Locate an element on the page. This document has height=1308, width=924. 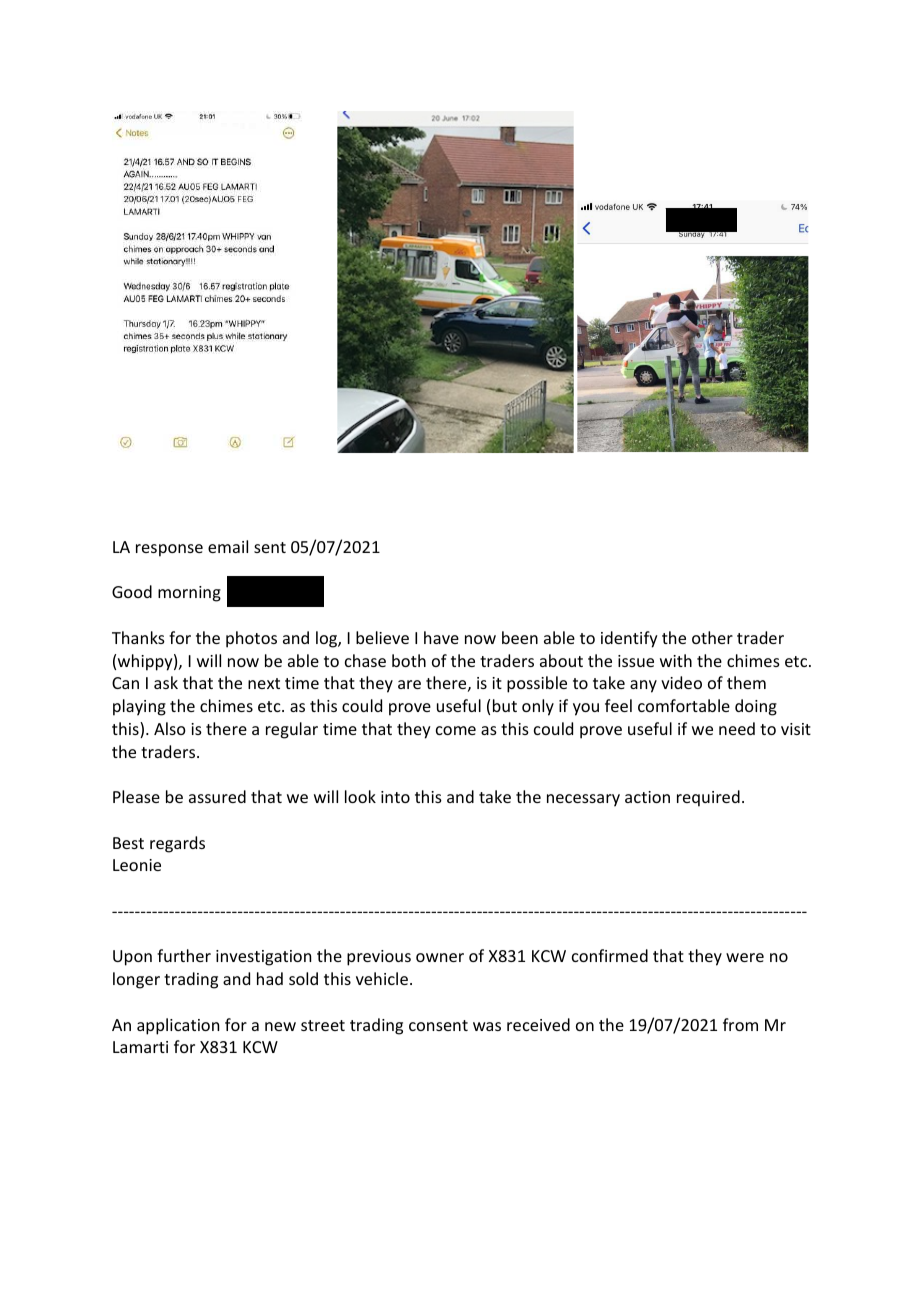
into is located at coordinates (395, 797).
